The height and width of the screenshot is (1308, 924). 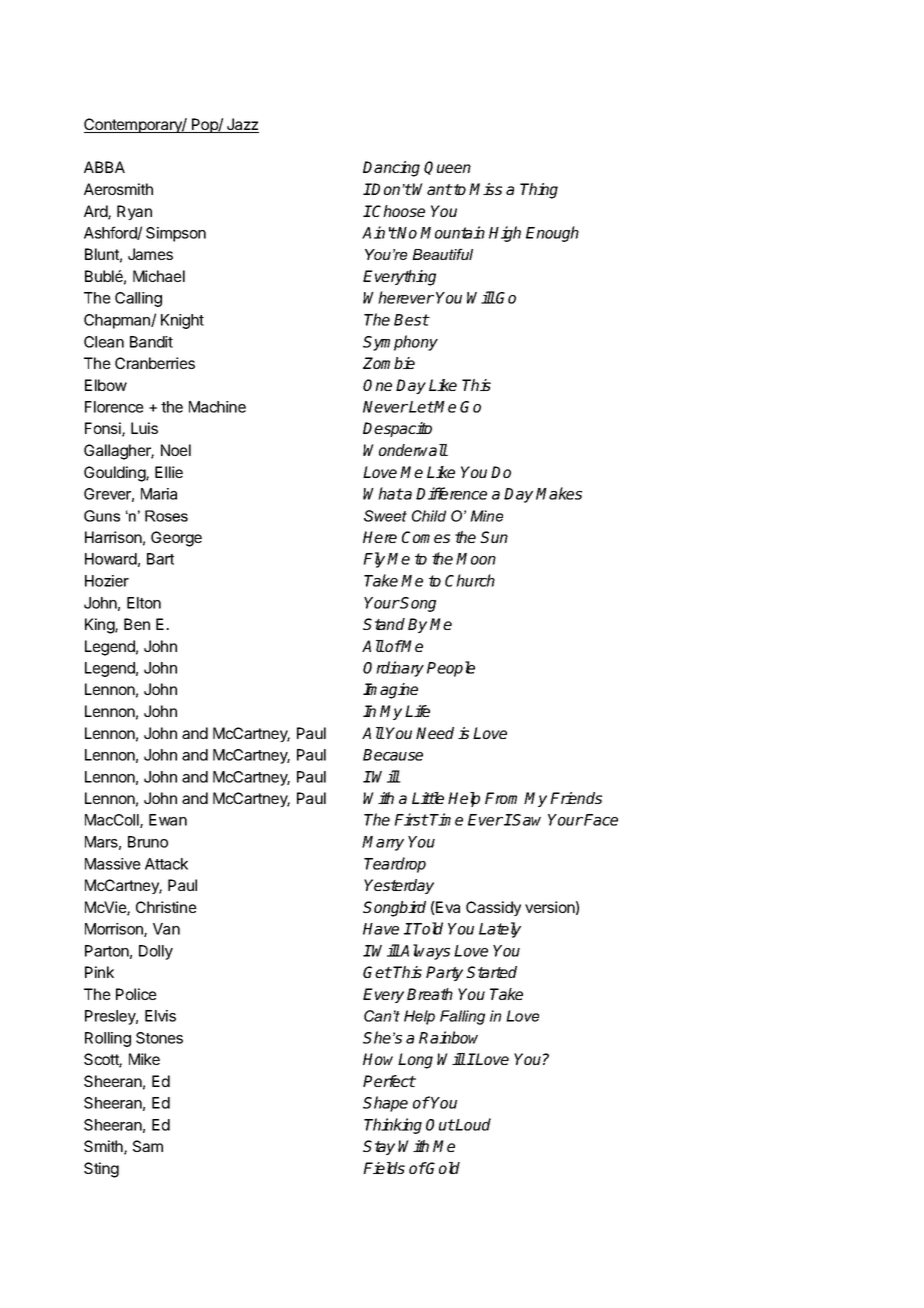 What do you see at coordinates (559, 493) in the screenshot?
I see `Makes` at bounding box center [559, 493].
